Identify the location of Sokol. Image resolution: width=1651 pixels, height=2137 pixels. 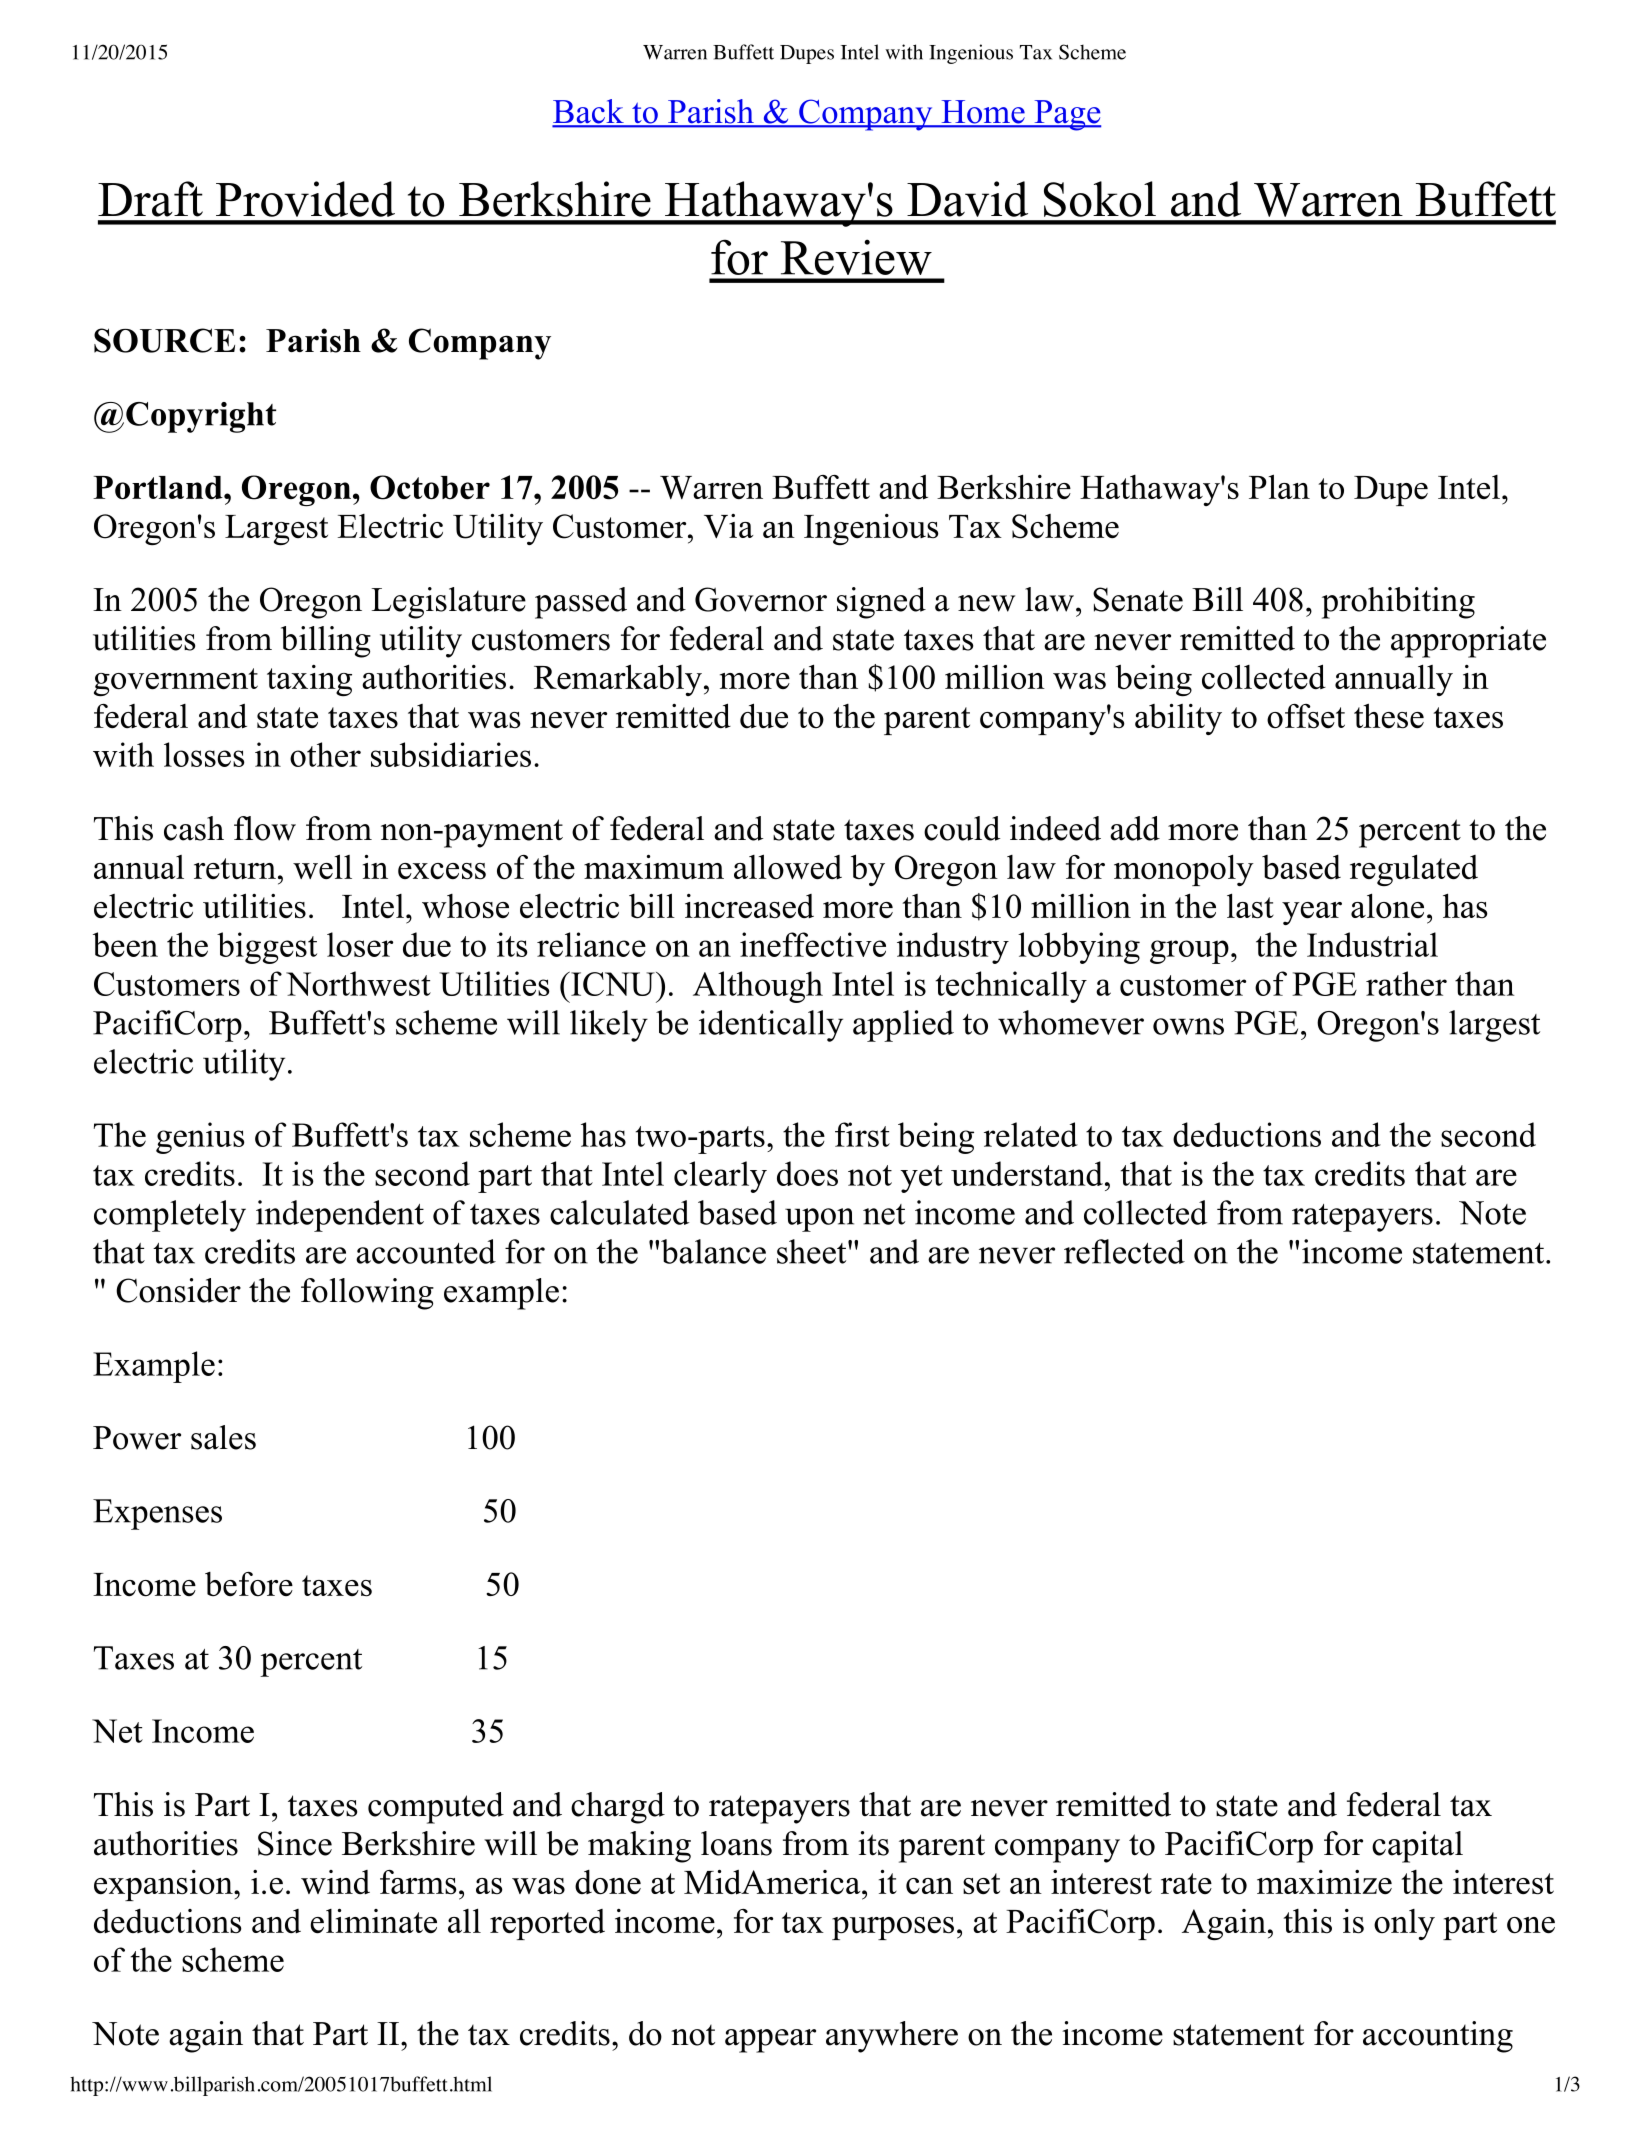
(1100, 199).
